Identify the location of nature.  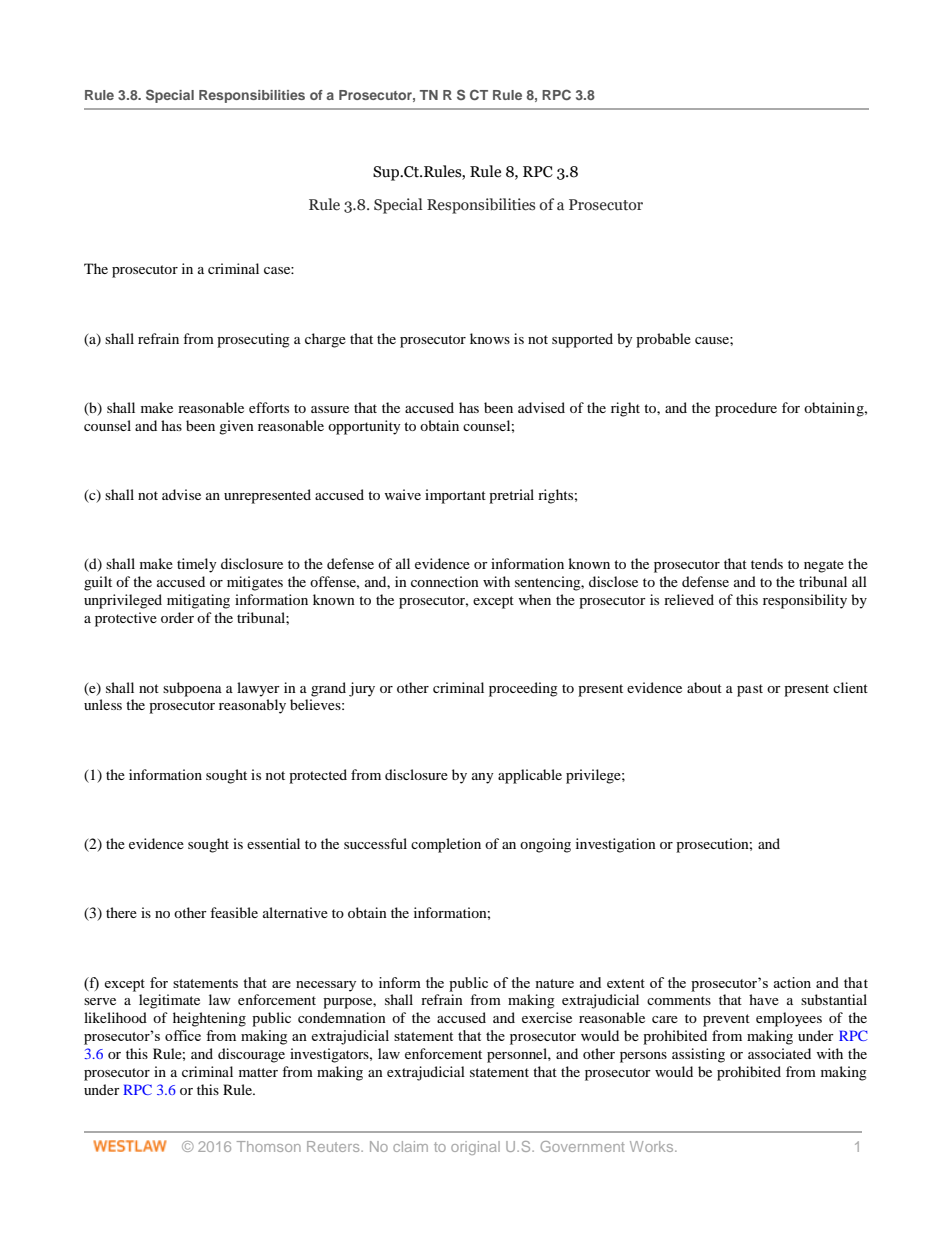
(554, 983).
